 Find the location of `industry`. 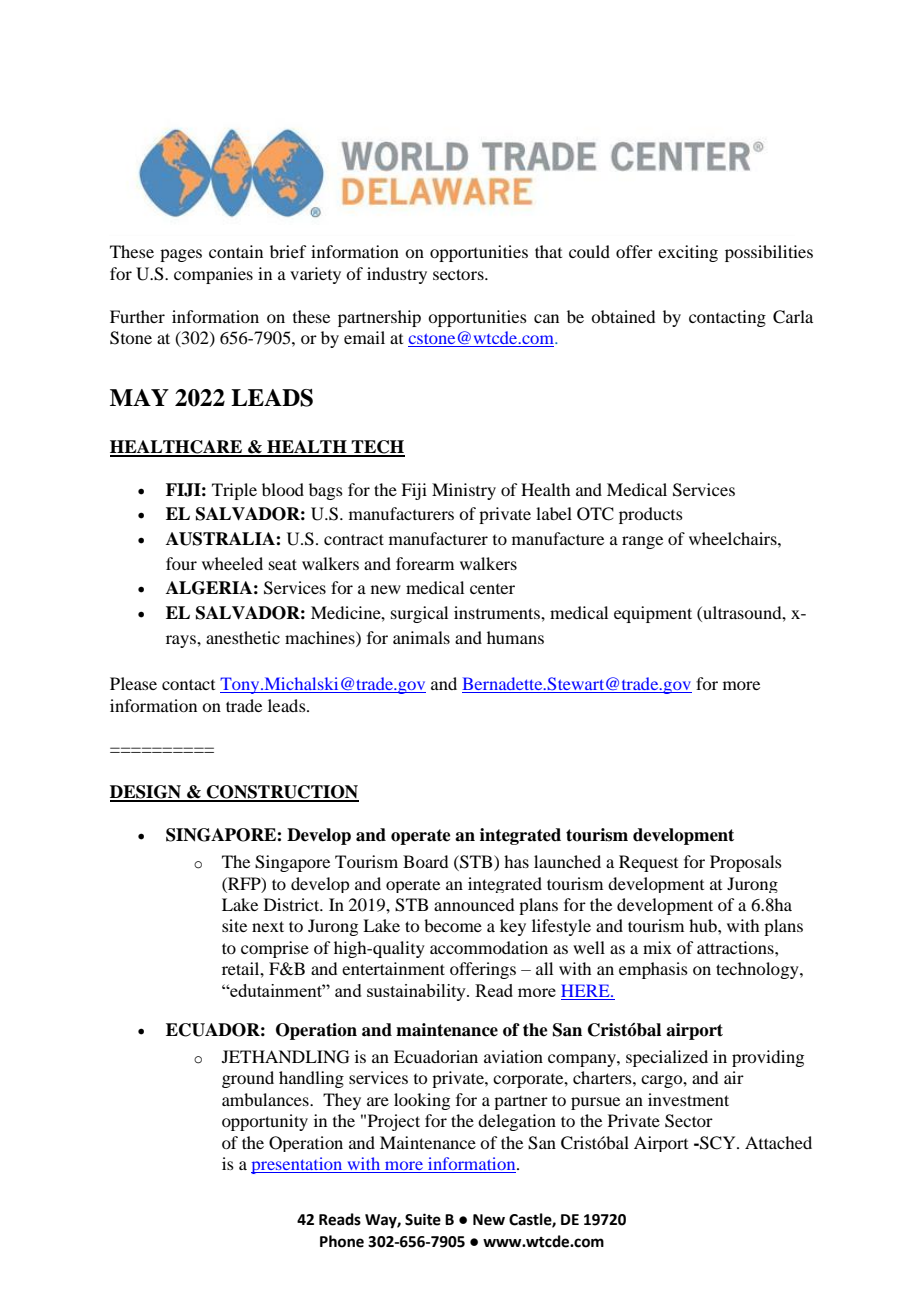

industry is located at coordinates (397, 275).
